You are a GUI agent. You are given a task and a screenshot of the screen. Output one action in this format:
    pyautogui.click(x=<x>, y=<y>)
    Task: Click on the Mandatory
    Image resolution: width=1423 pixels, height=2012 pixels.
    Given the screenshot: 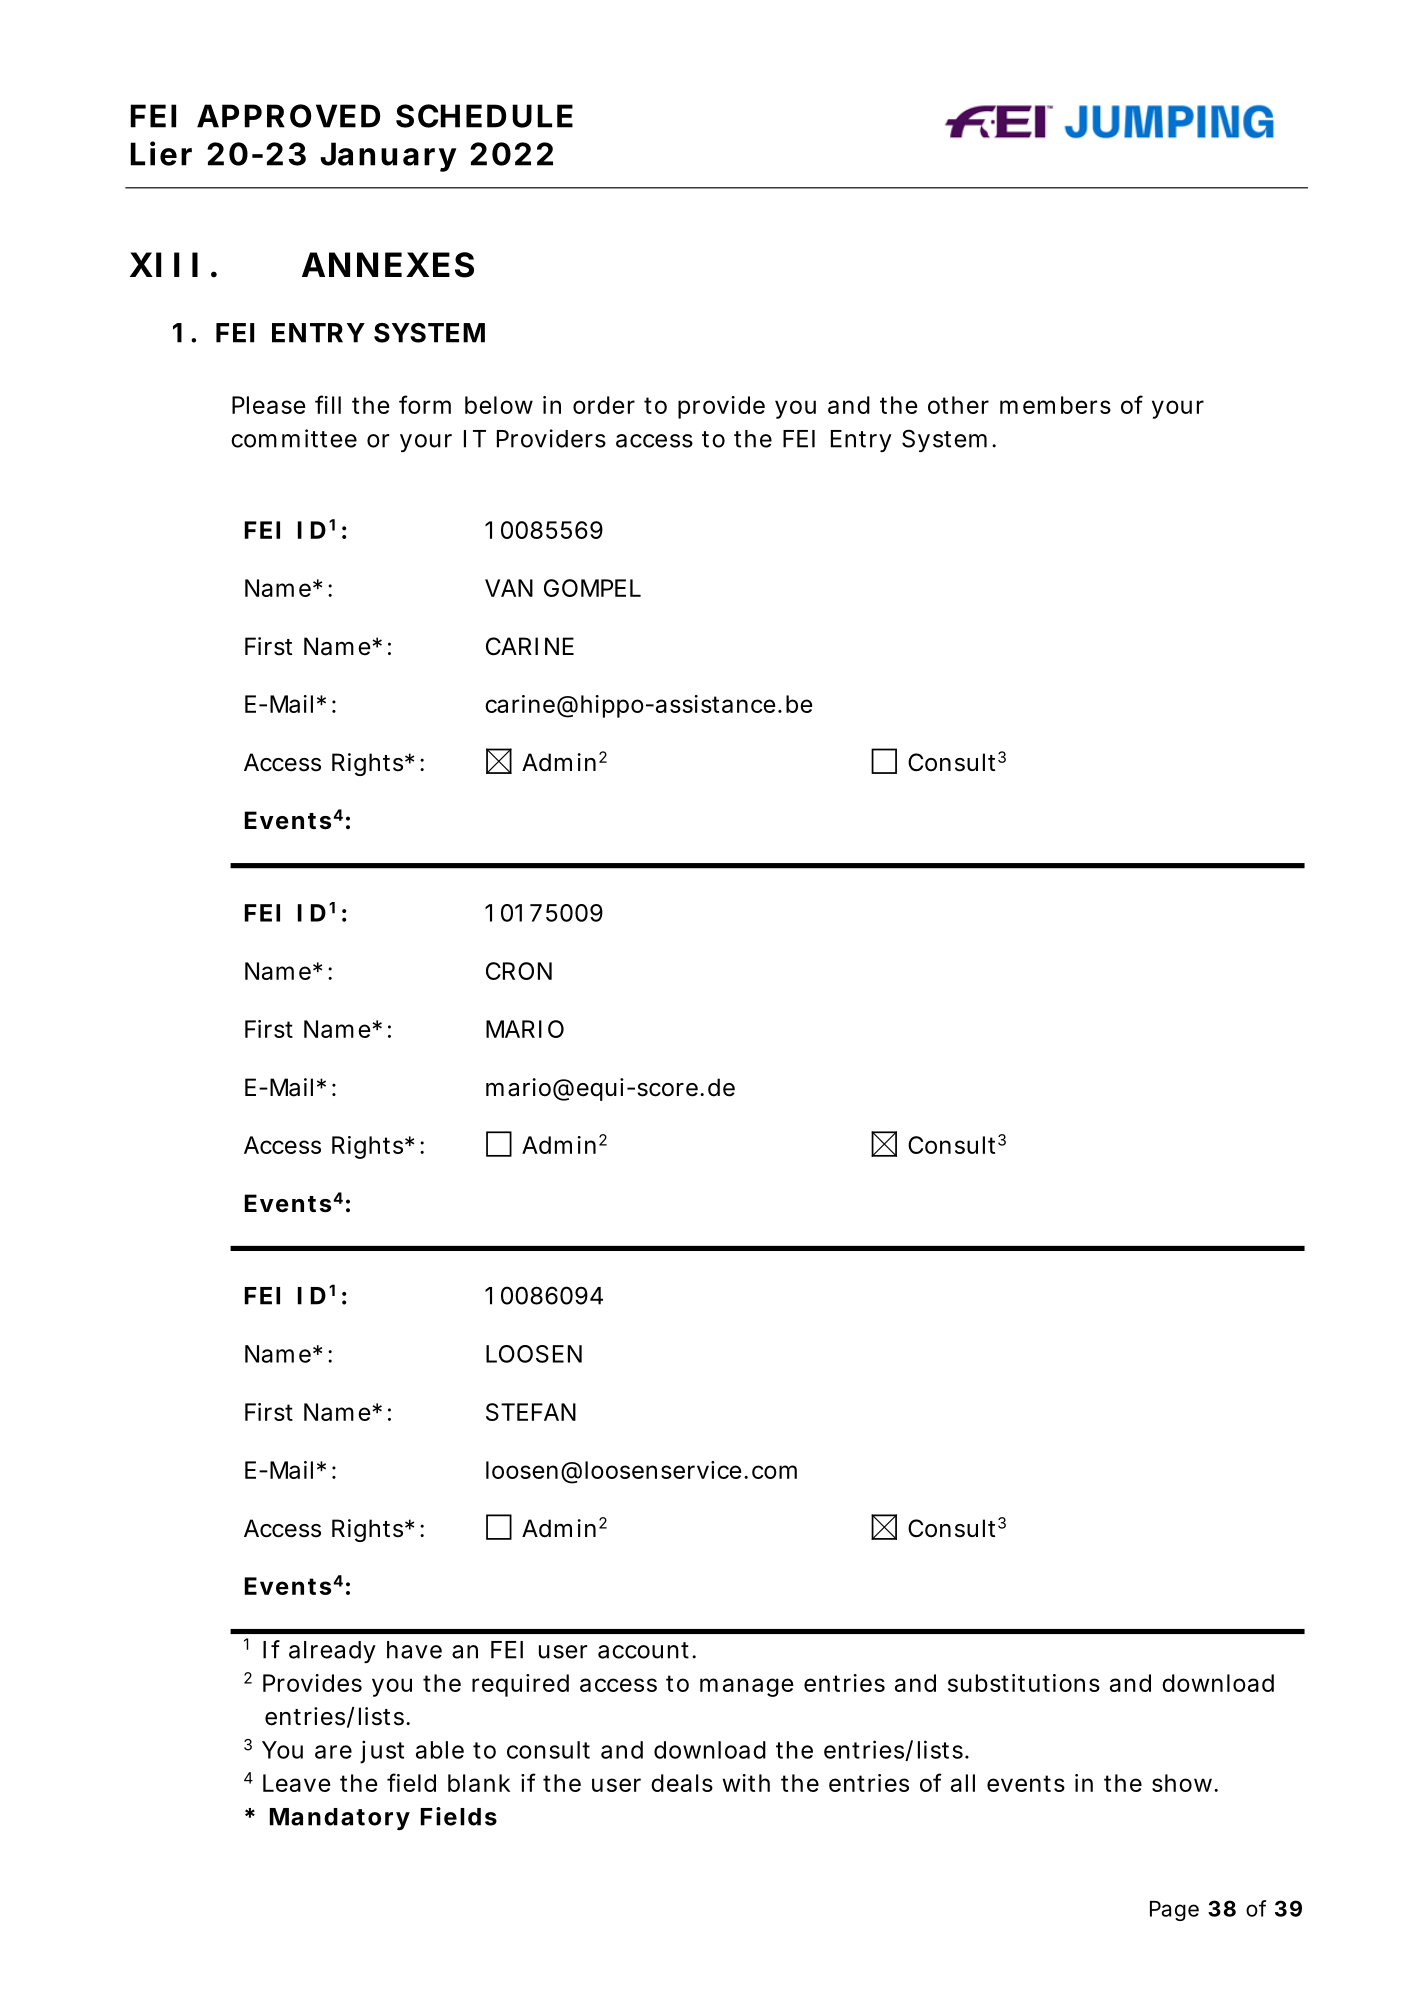 What is the action you would take?
    pyautogui.click(x=340, y=1819)
